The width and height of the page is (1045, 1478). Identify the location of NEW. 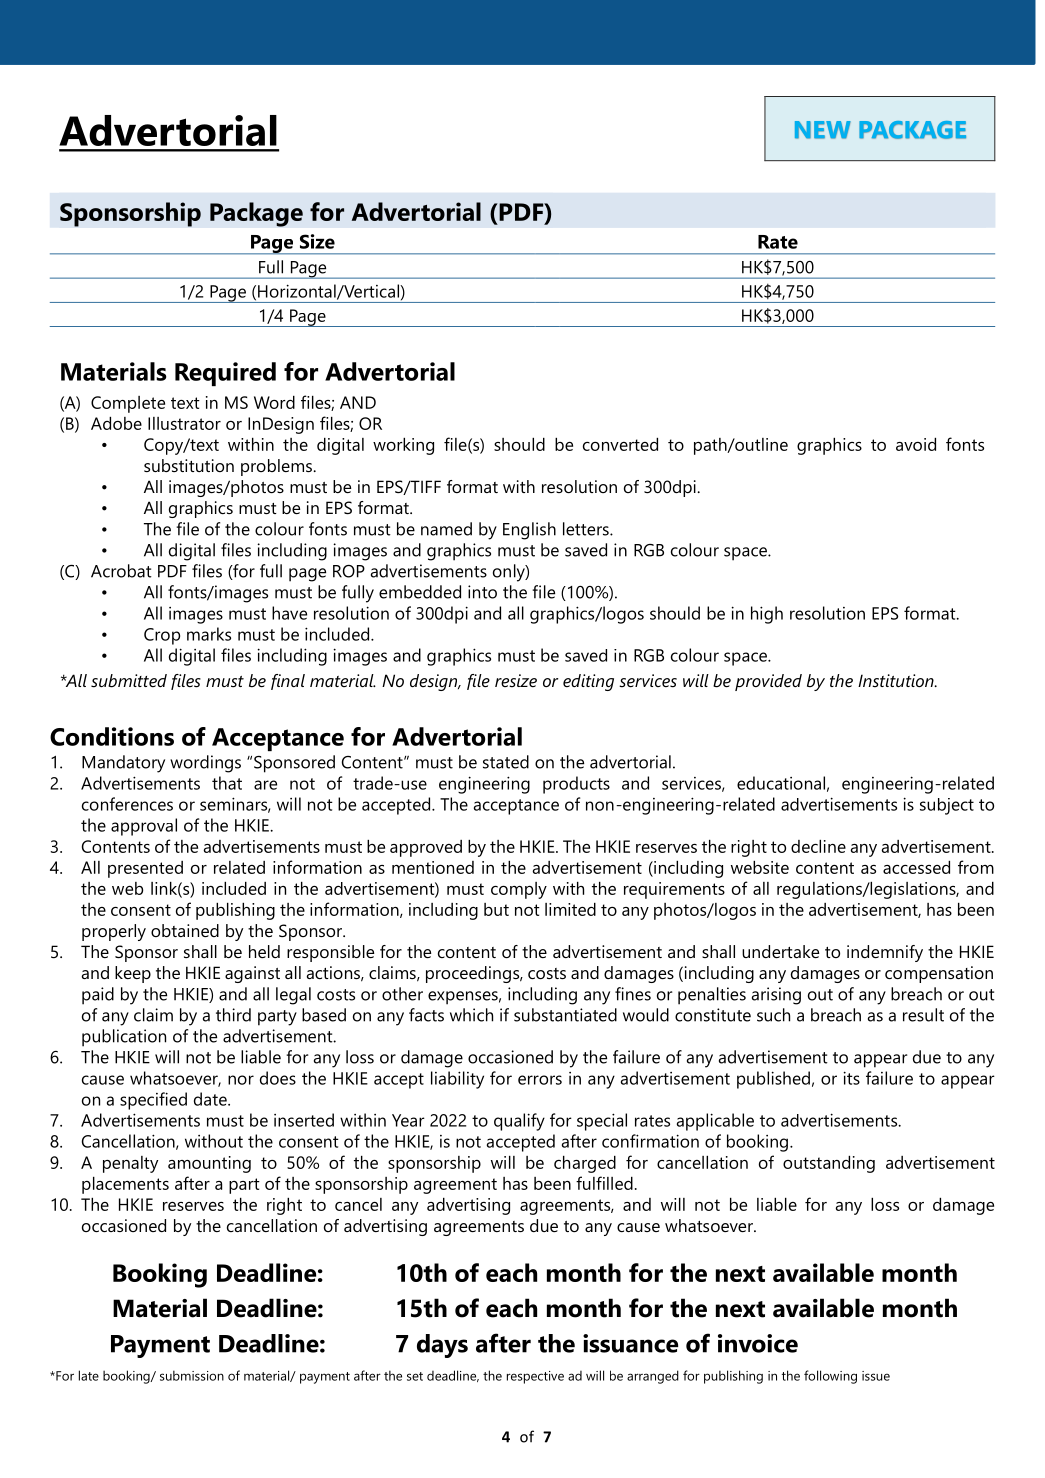
(823, 130).
